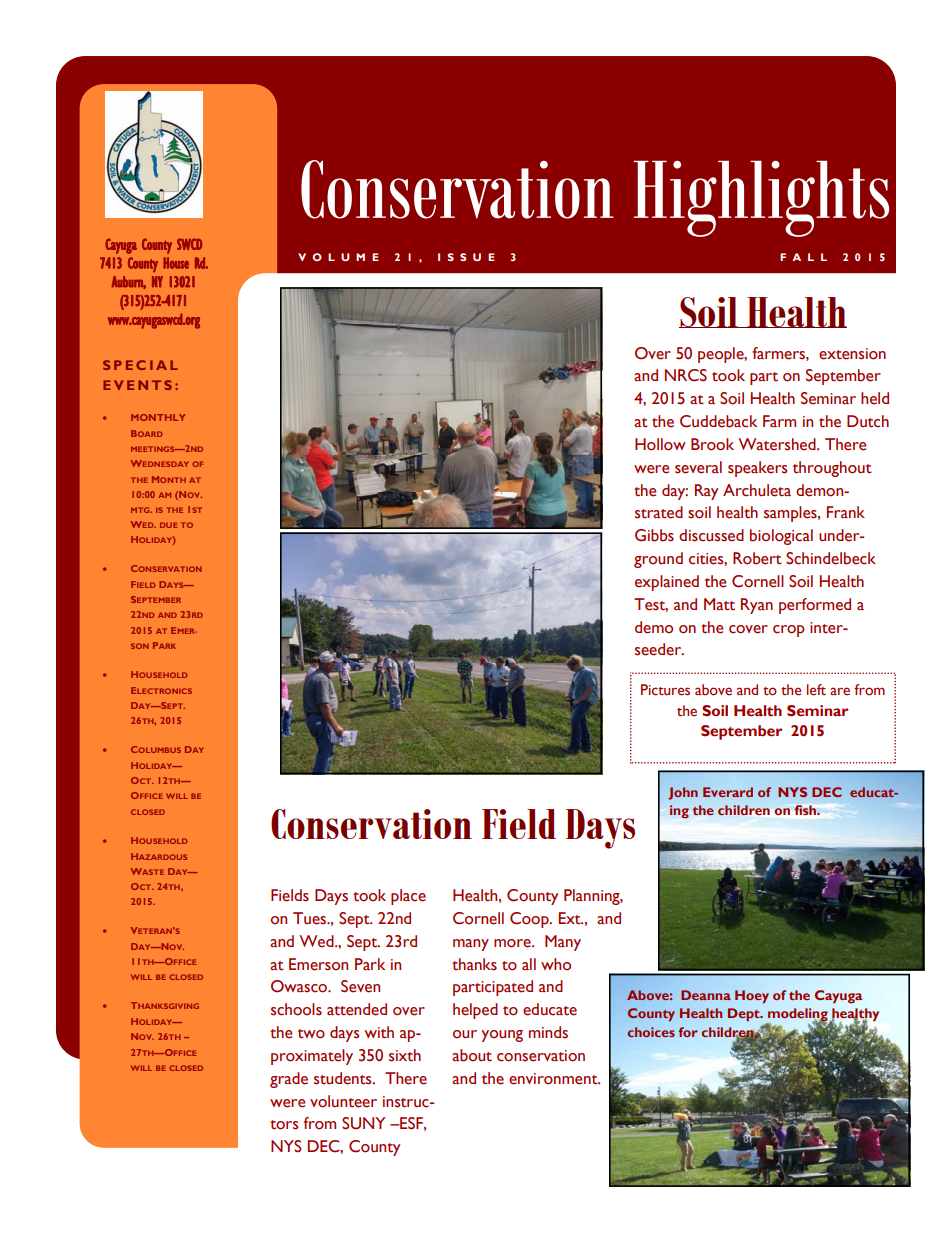  What do you see at coordinates (140, 365) in the screenshot?
I see `SPECIAL` at bounding box center [140, 365].
